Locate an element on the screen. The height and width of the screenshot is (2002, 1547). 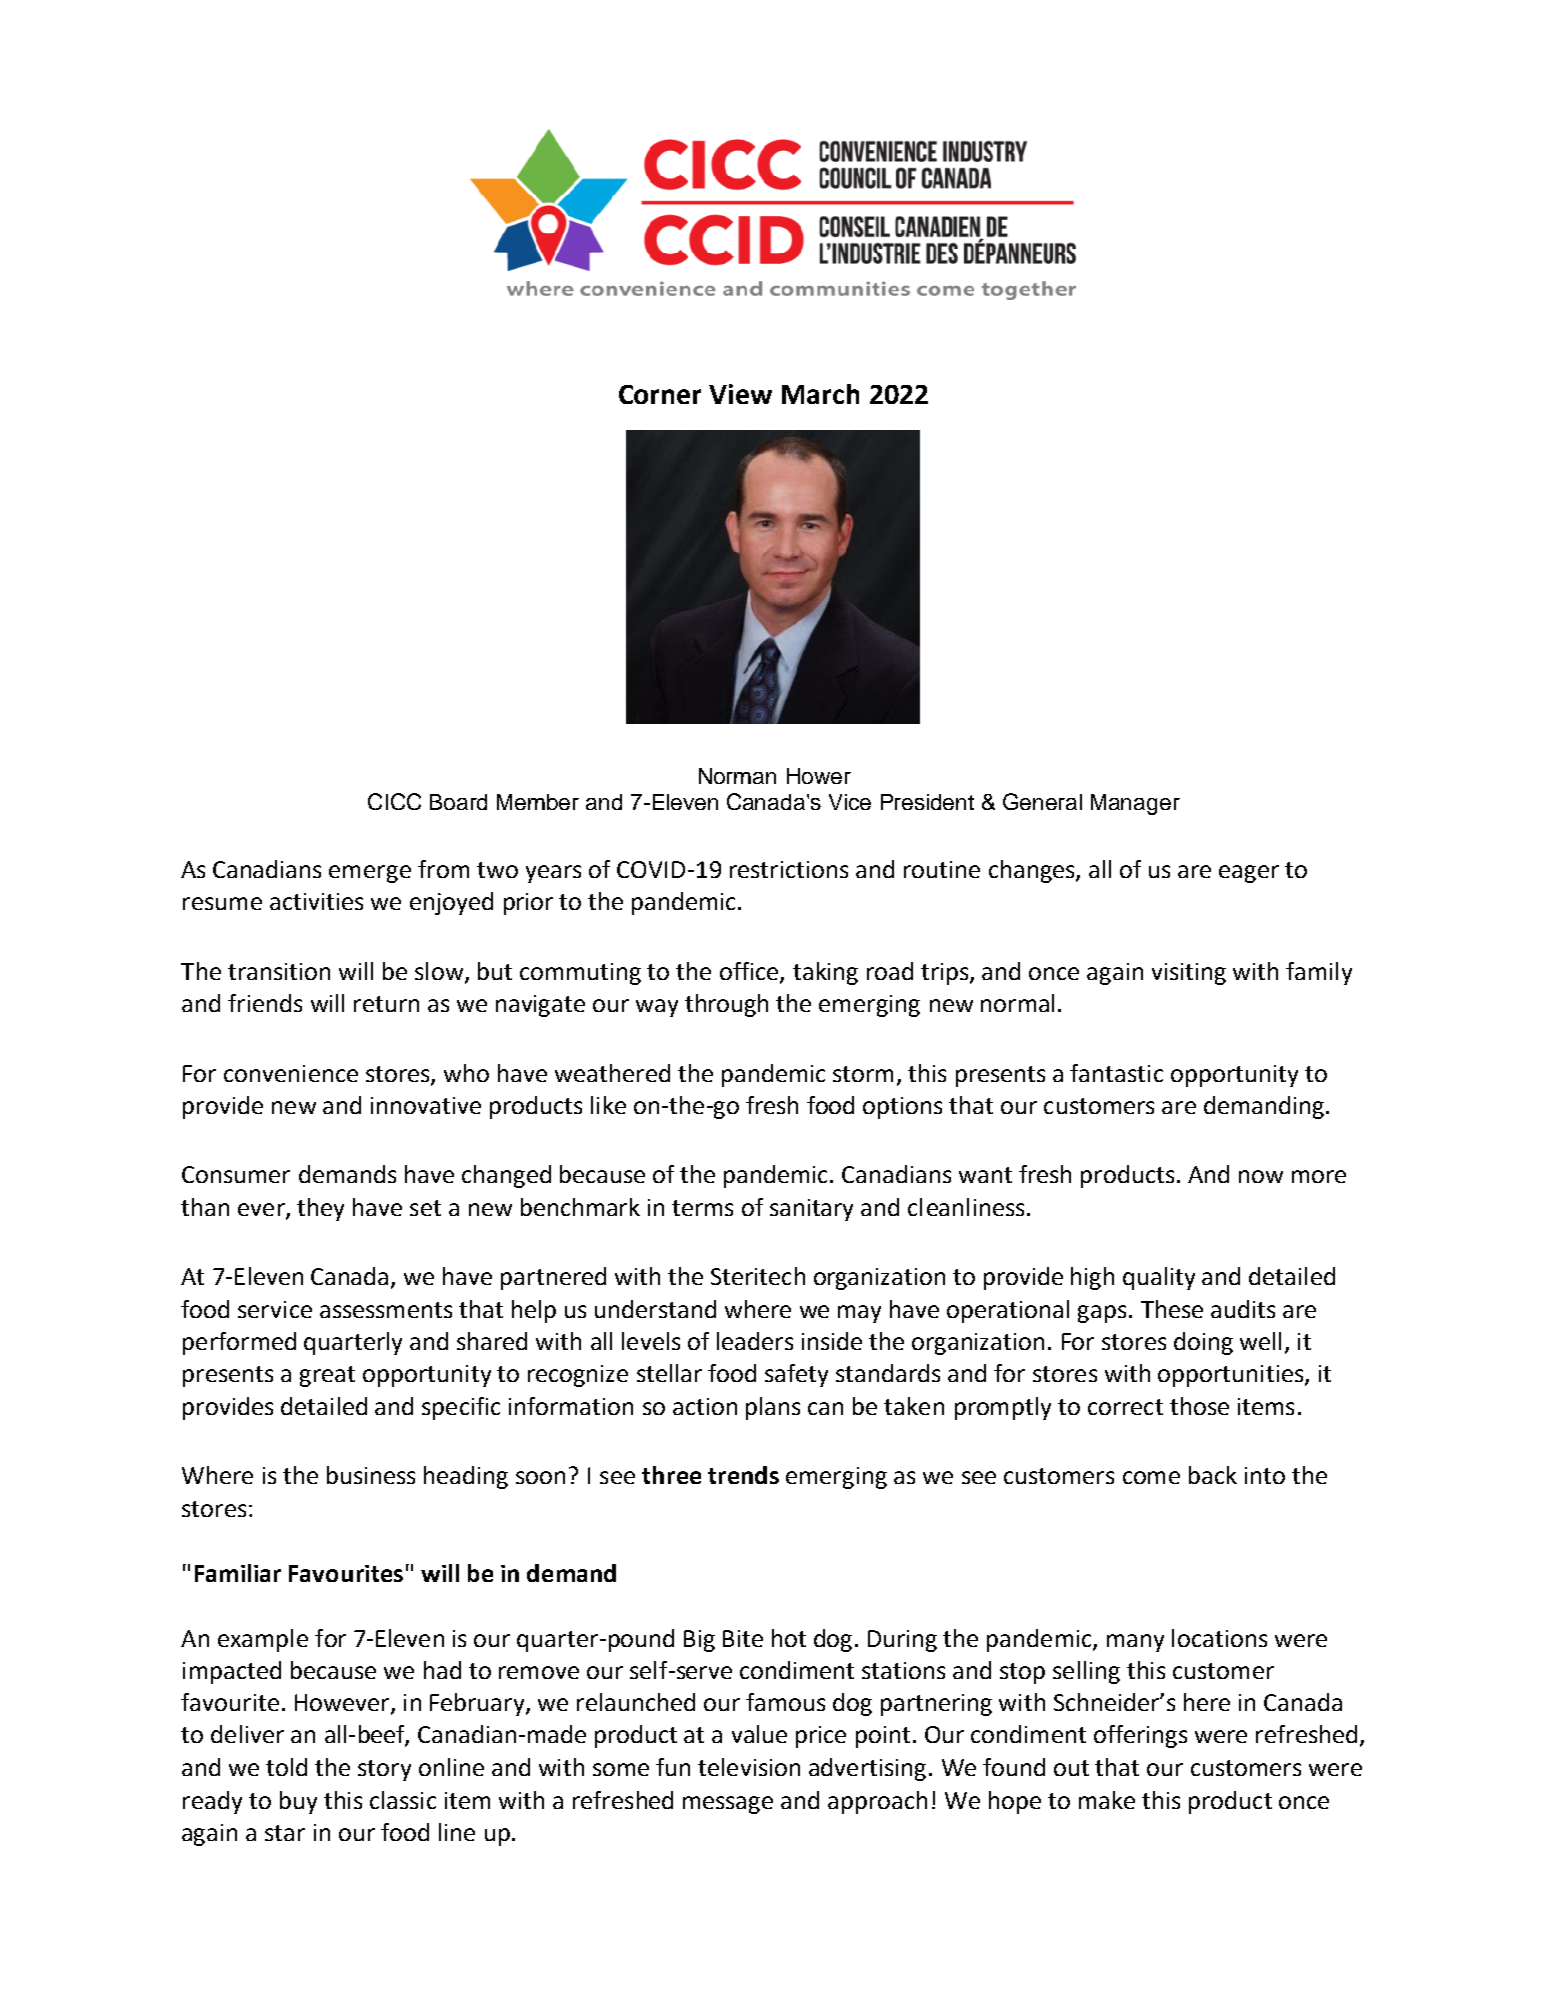
Corner is located at coordinates (660, 394).
